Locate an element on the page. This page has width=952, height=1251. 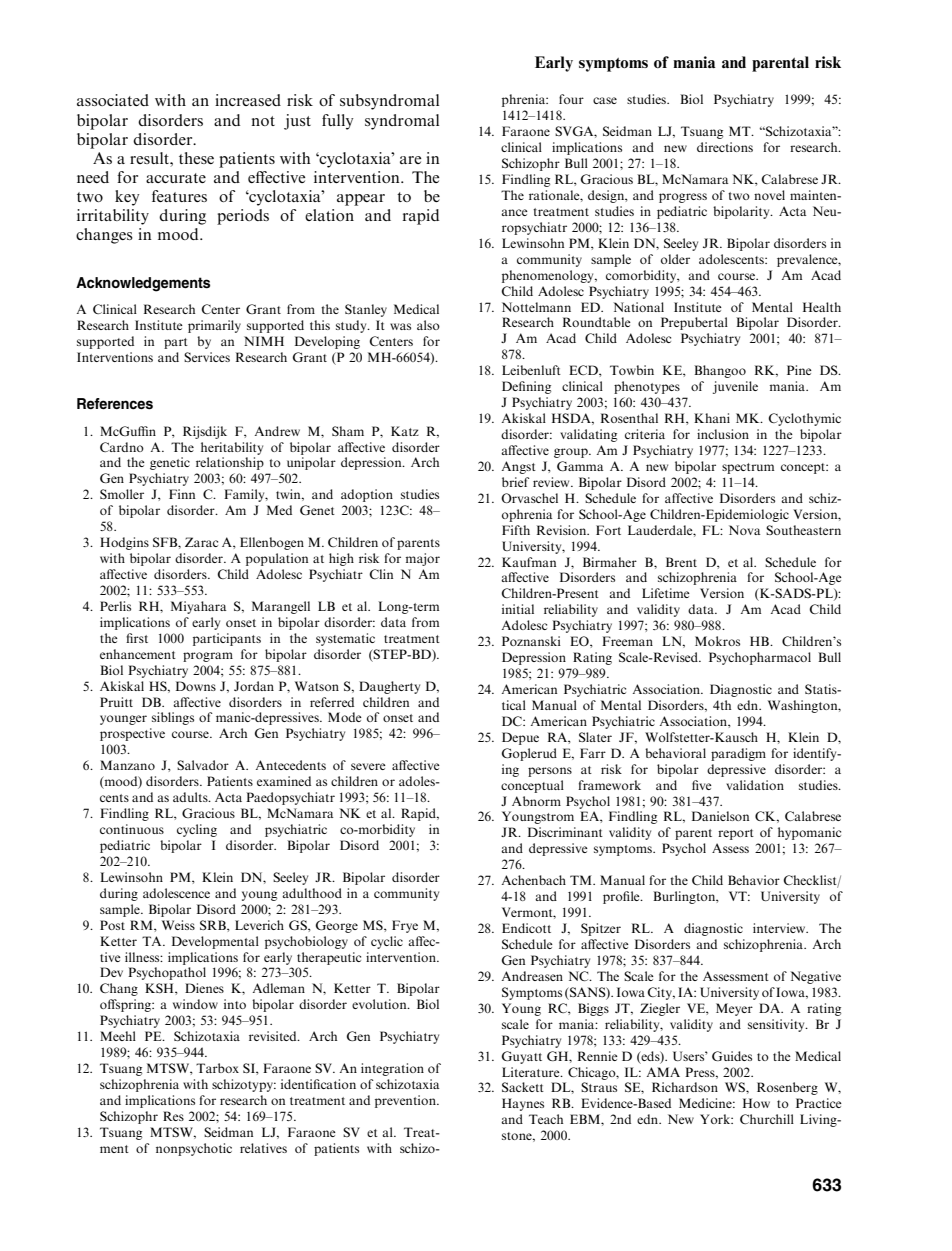
fully is located at coordinates (337, 122).
